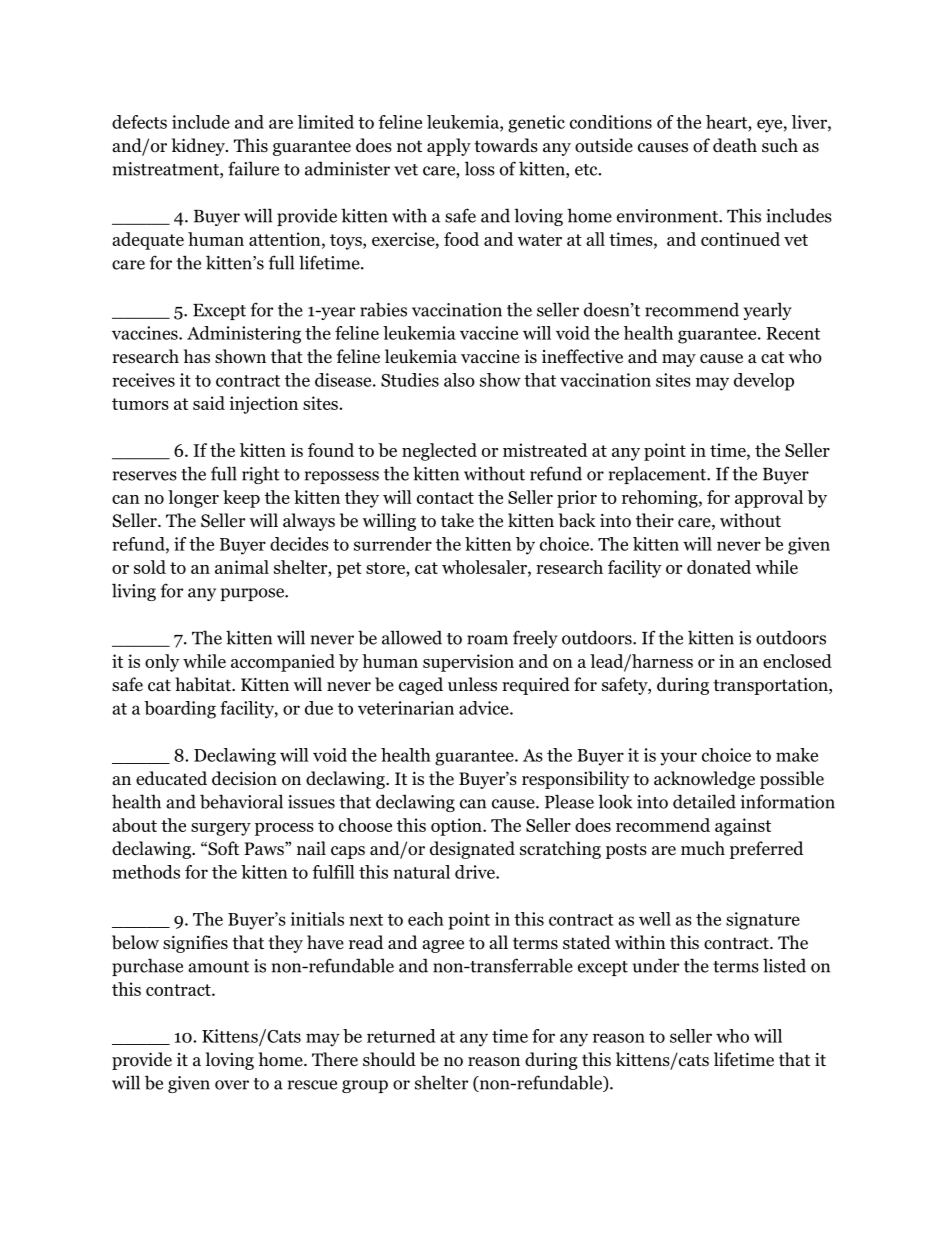  Describe the element at coordinates (232, 1085) in the screenshot. I see `over` at that location.
